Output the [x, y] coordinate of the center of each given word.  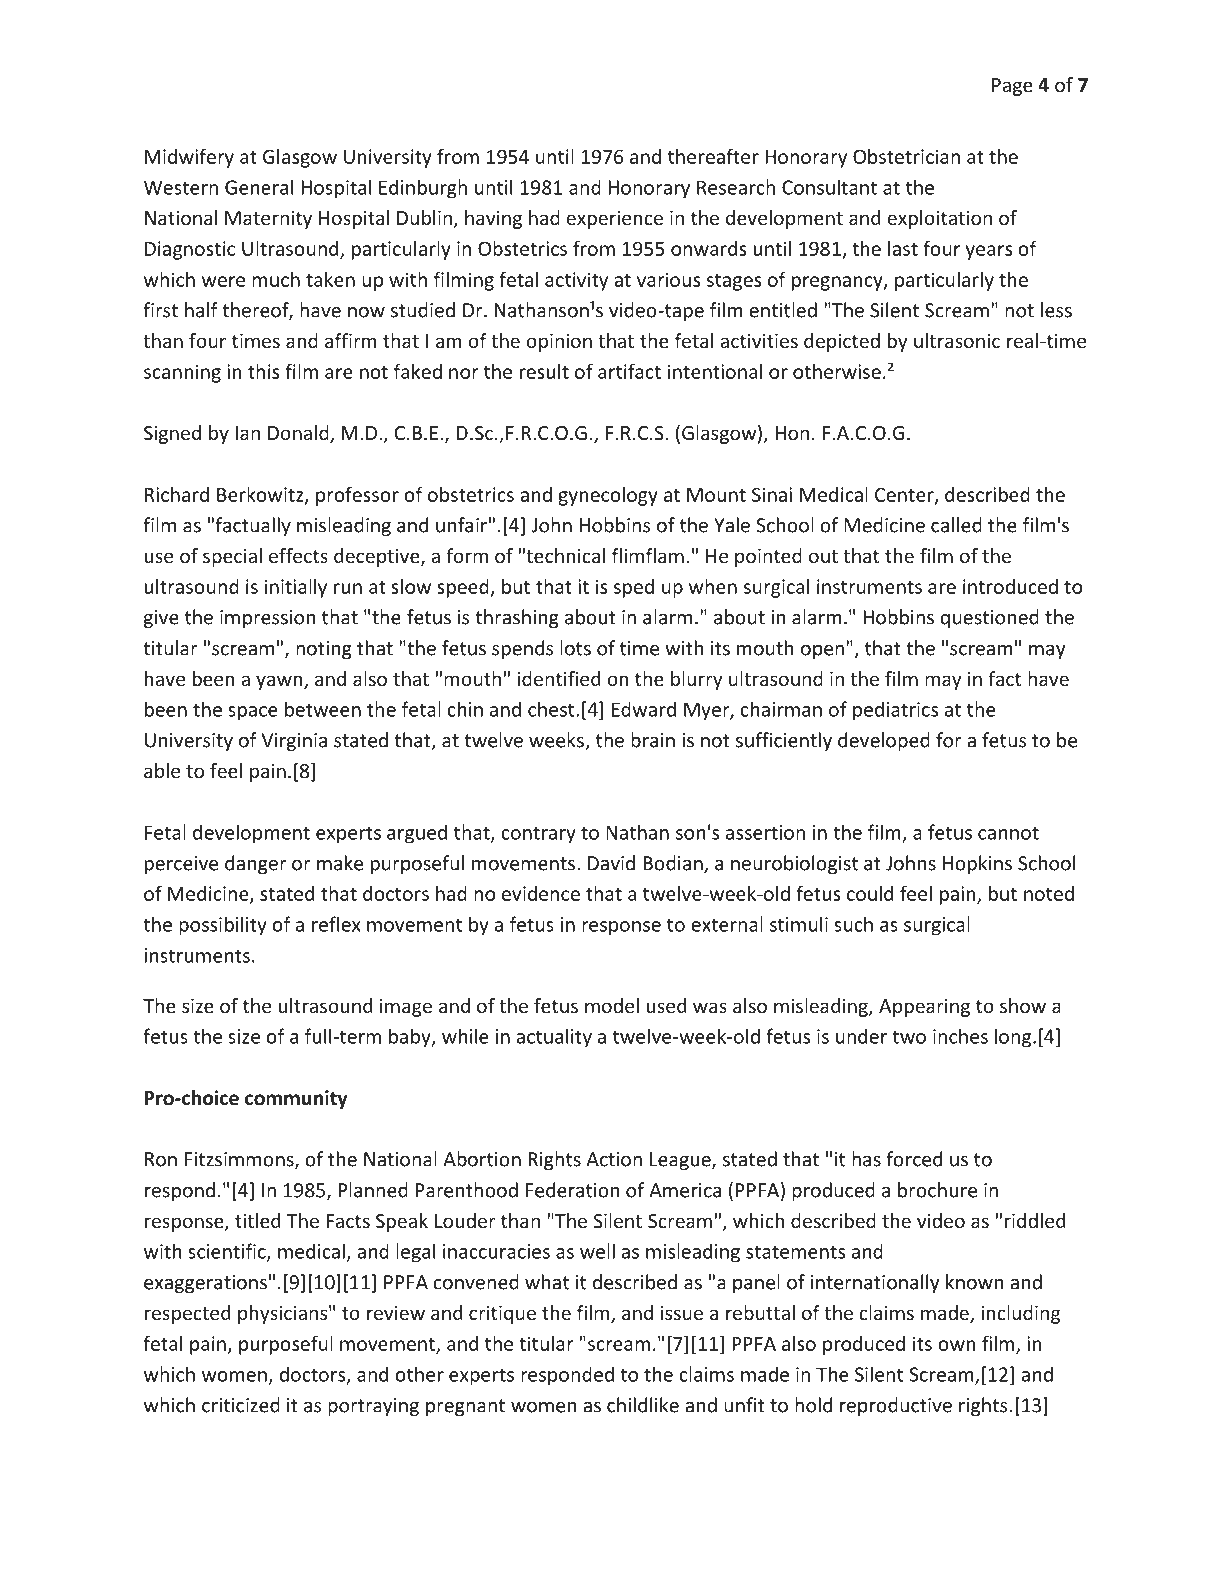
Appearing [924, 1008]
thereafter [713, 156]
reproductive [896, 1406]
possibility [223, 926]
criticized [241, 1405]
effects [298, 555]
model [612, 1005]
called [956, 525]
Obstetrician [906, 156]
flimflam [648, 555]
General [259, 187]
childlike [643, 1405]
